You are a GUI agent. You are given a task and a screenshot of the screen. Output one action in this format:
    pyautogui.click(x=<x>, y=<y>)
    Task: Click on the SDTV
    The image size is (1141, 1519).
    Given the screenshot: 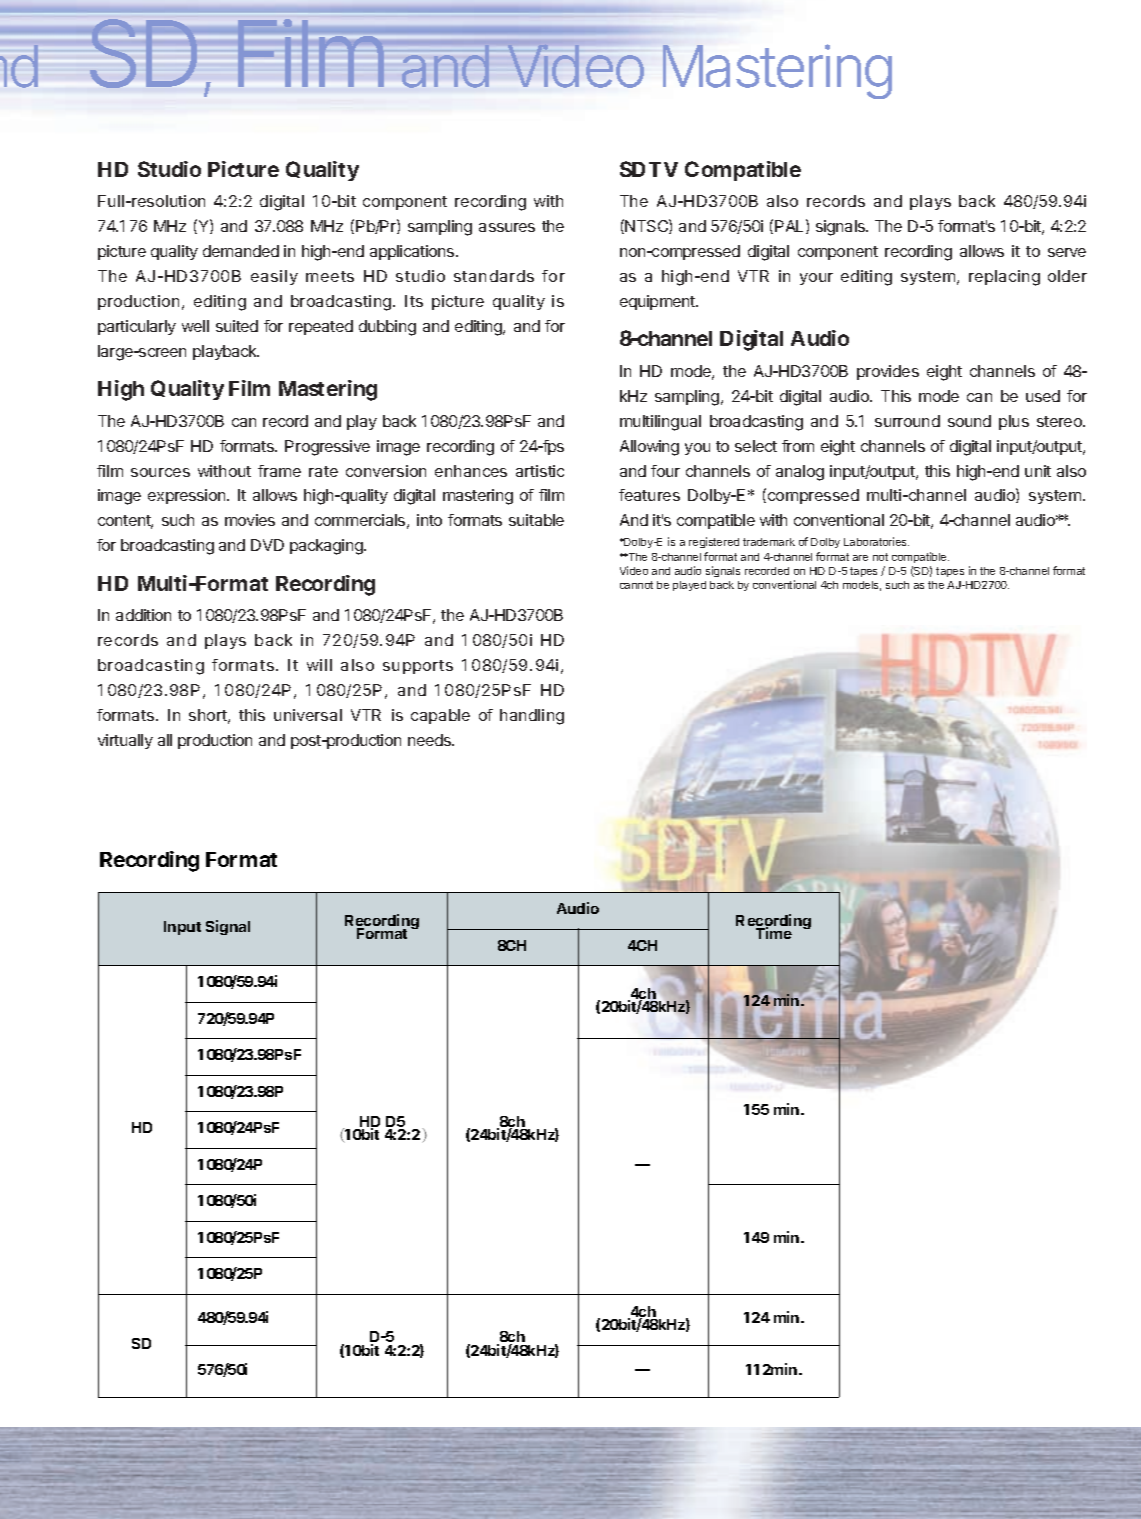 What is the action you would take?
    pyautogui.click(x=649, y=169)
